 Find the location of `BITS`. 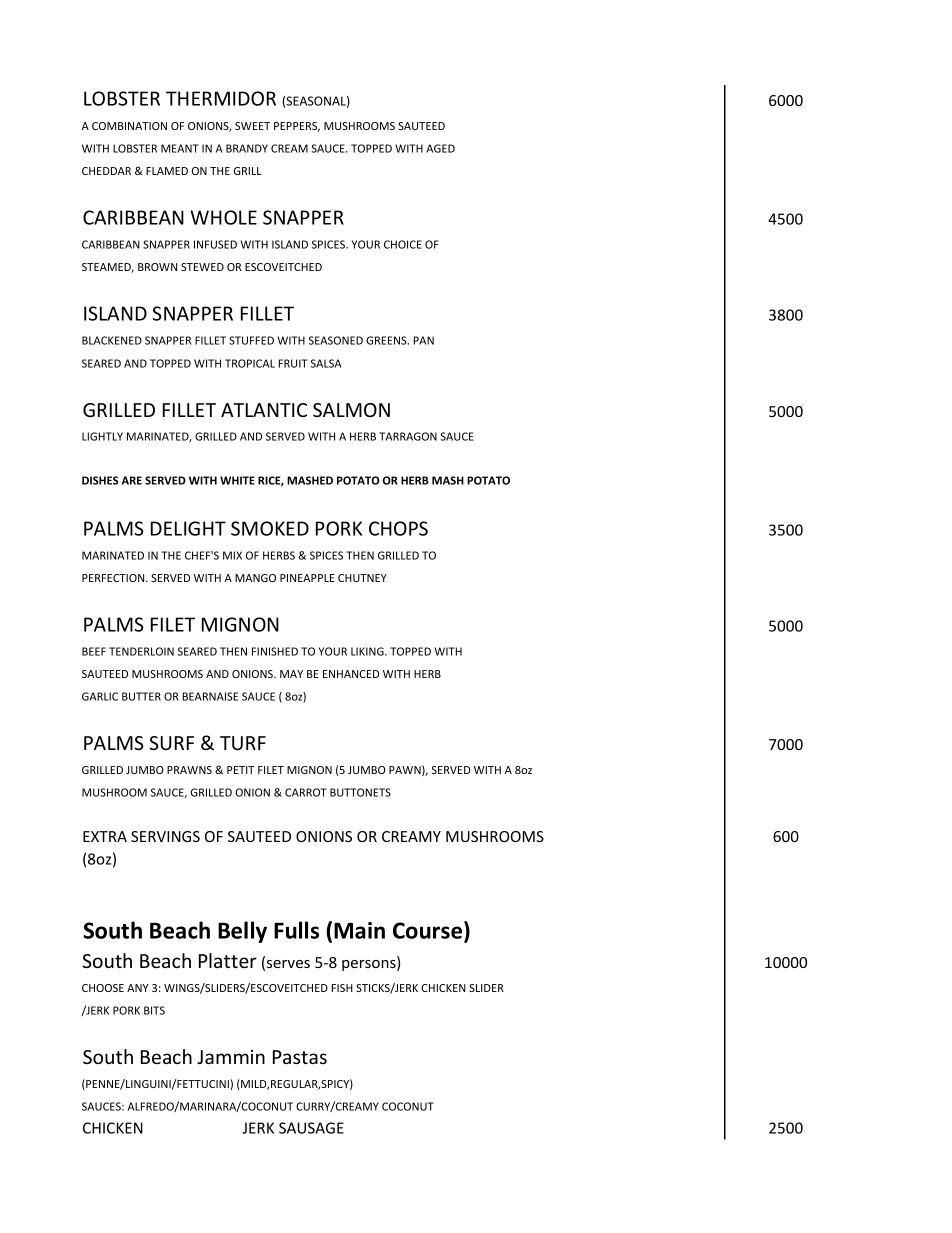

BITS is located at coordinates (154, 1010).
